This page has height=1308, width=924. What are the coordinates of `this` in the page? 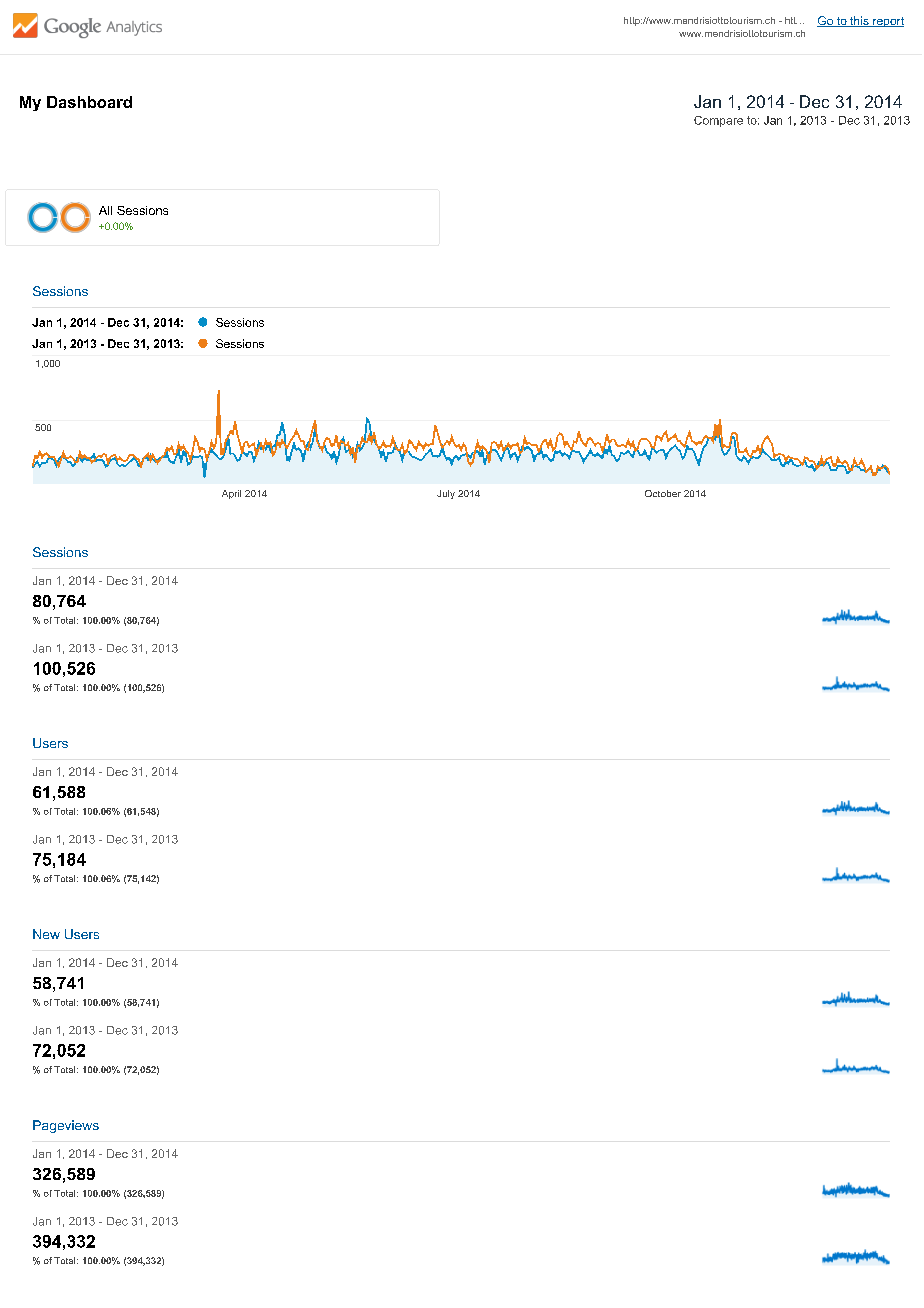 It's located at (859, 21).
